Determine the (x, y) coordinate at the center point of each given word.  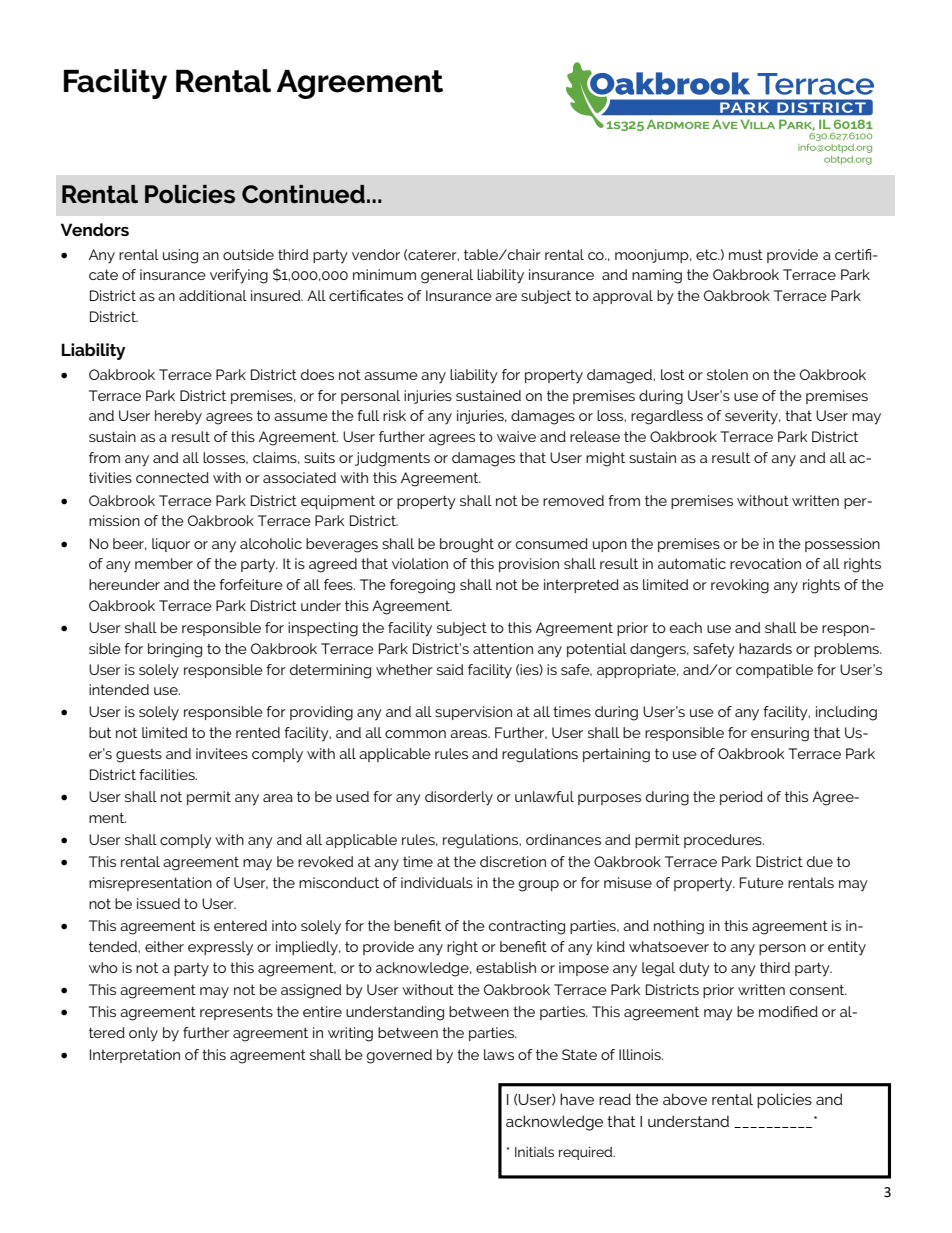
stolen (727, 374)
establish (506, 967)
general (447, 276)
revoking (740, 586)
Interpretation (135, 1056)
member (164, 563)
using (180, 256)
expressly (220, 948)
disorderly (459, 798)
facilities (168, 774)
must (746, 254)
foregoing (422, 586)
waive (516, 436)
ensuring (780, 734)
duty (694, 969)
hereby (178, 417)
